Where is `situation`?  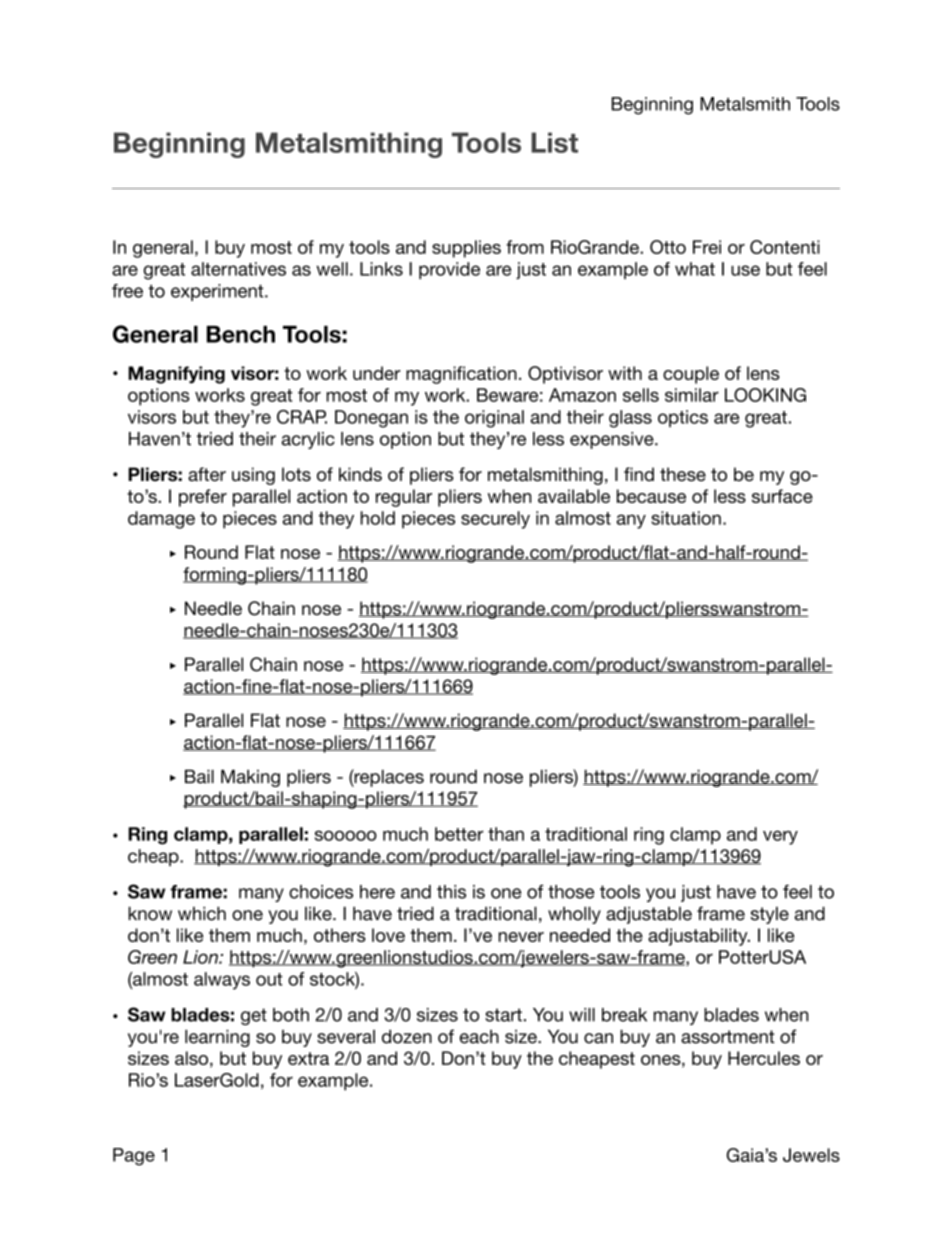 situation is located at coordinates (686, 518).
